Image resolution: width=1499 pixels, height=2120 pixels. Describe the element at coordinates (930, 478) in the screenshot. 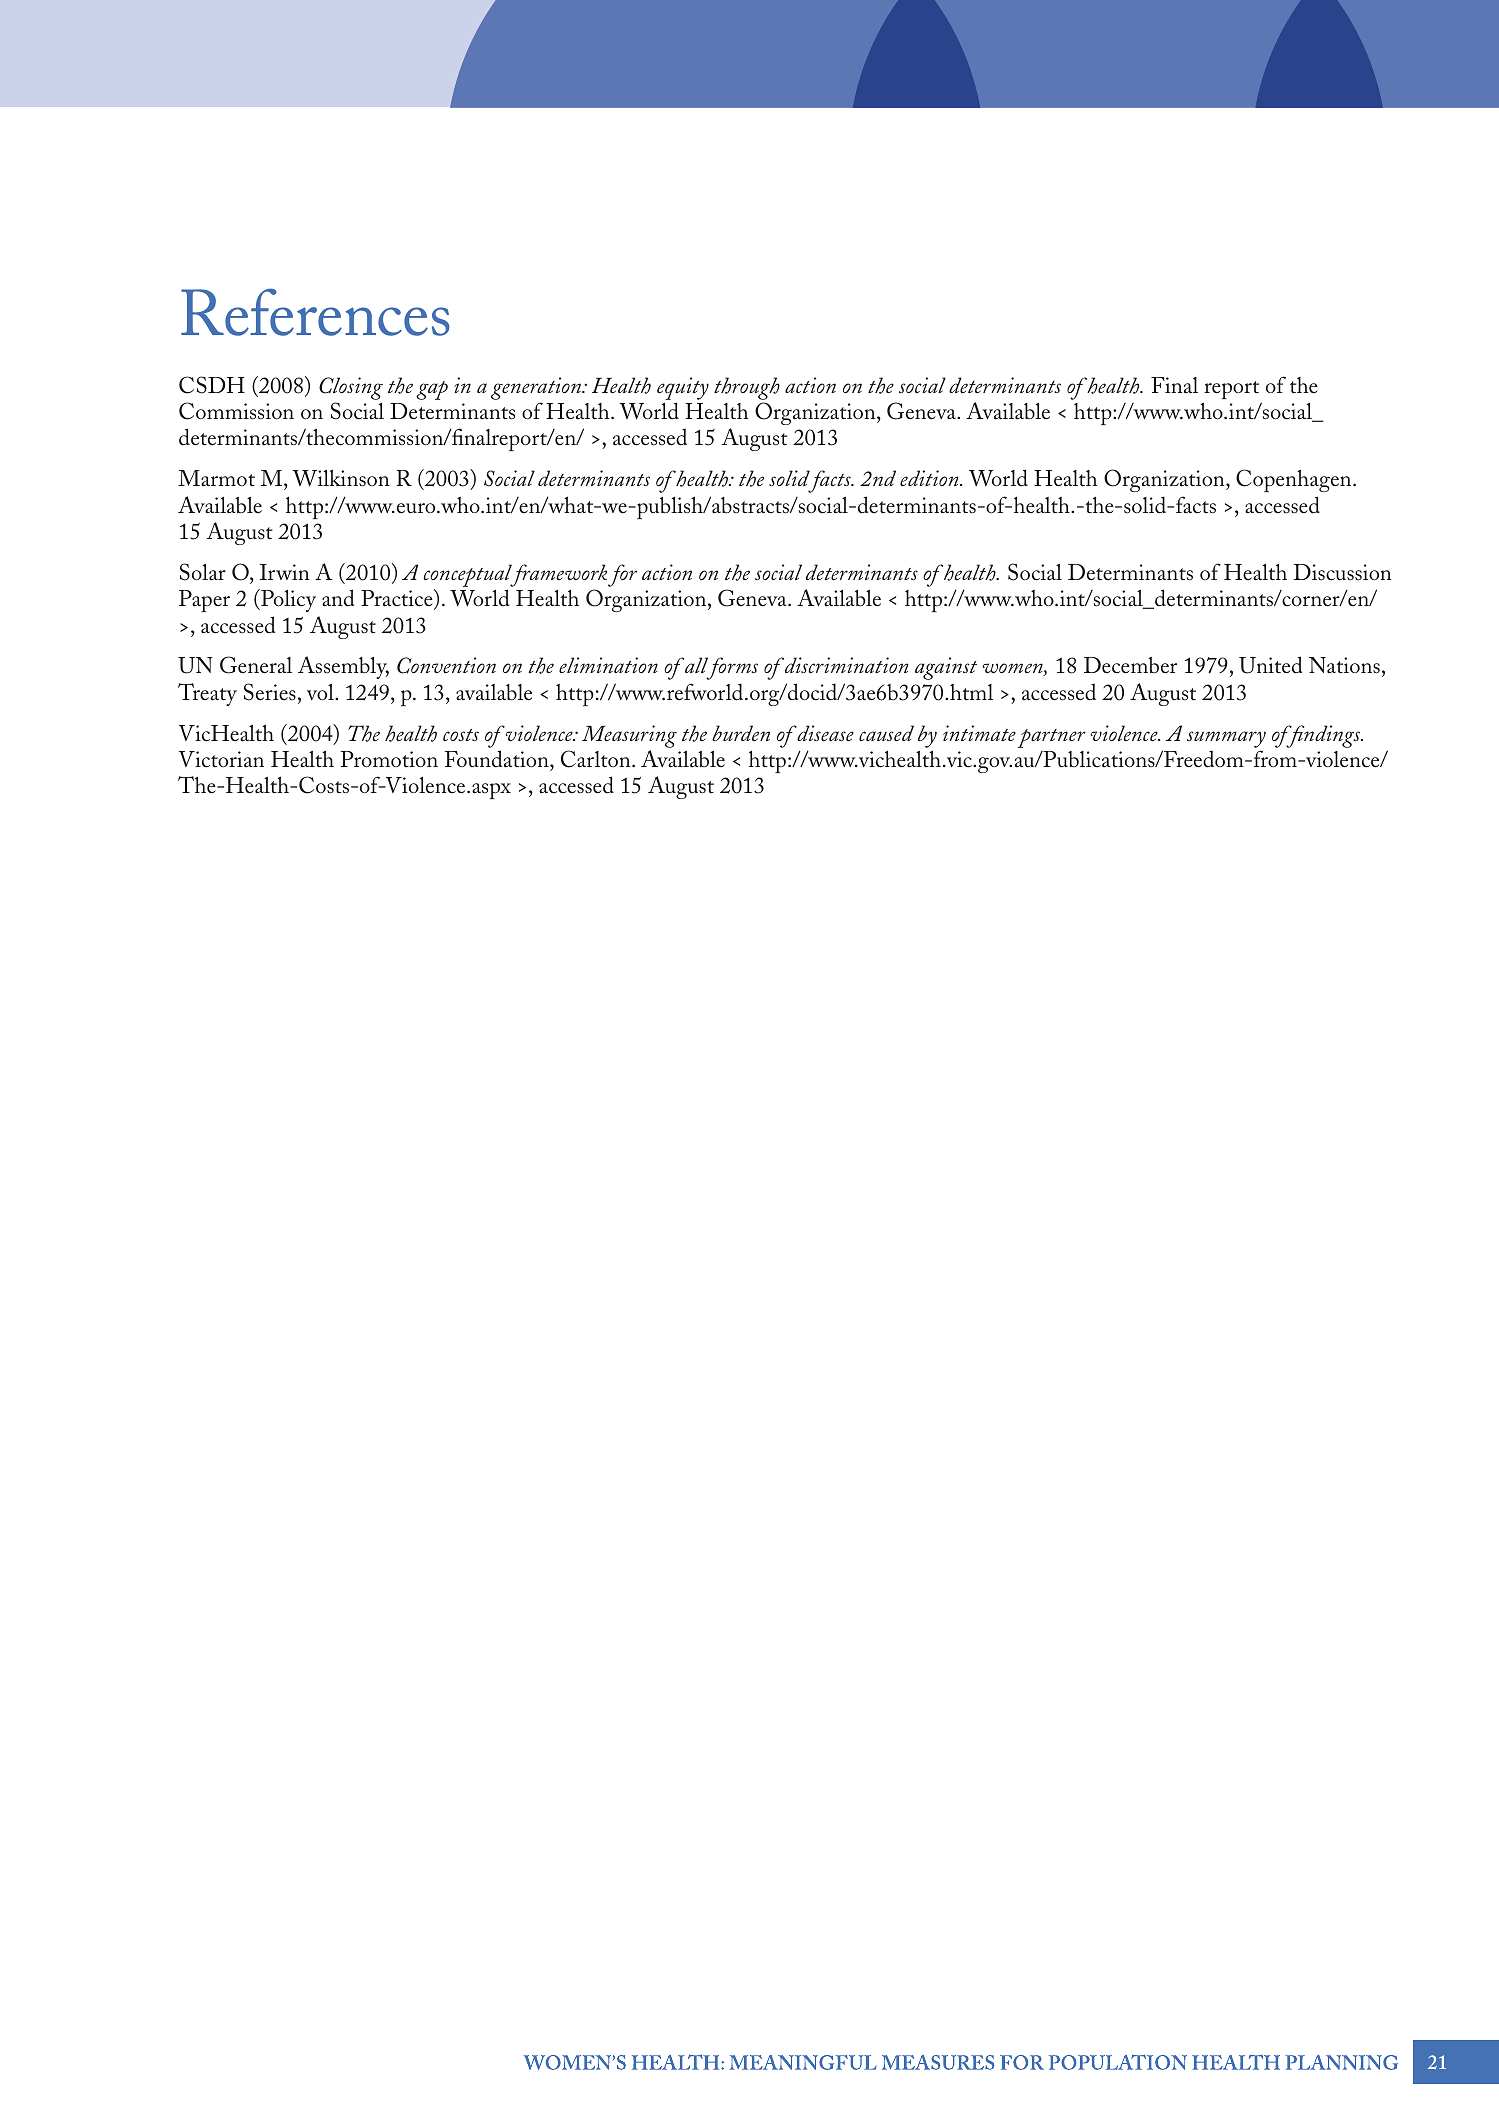

I see `edition` at that location.
